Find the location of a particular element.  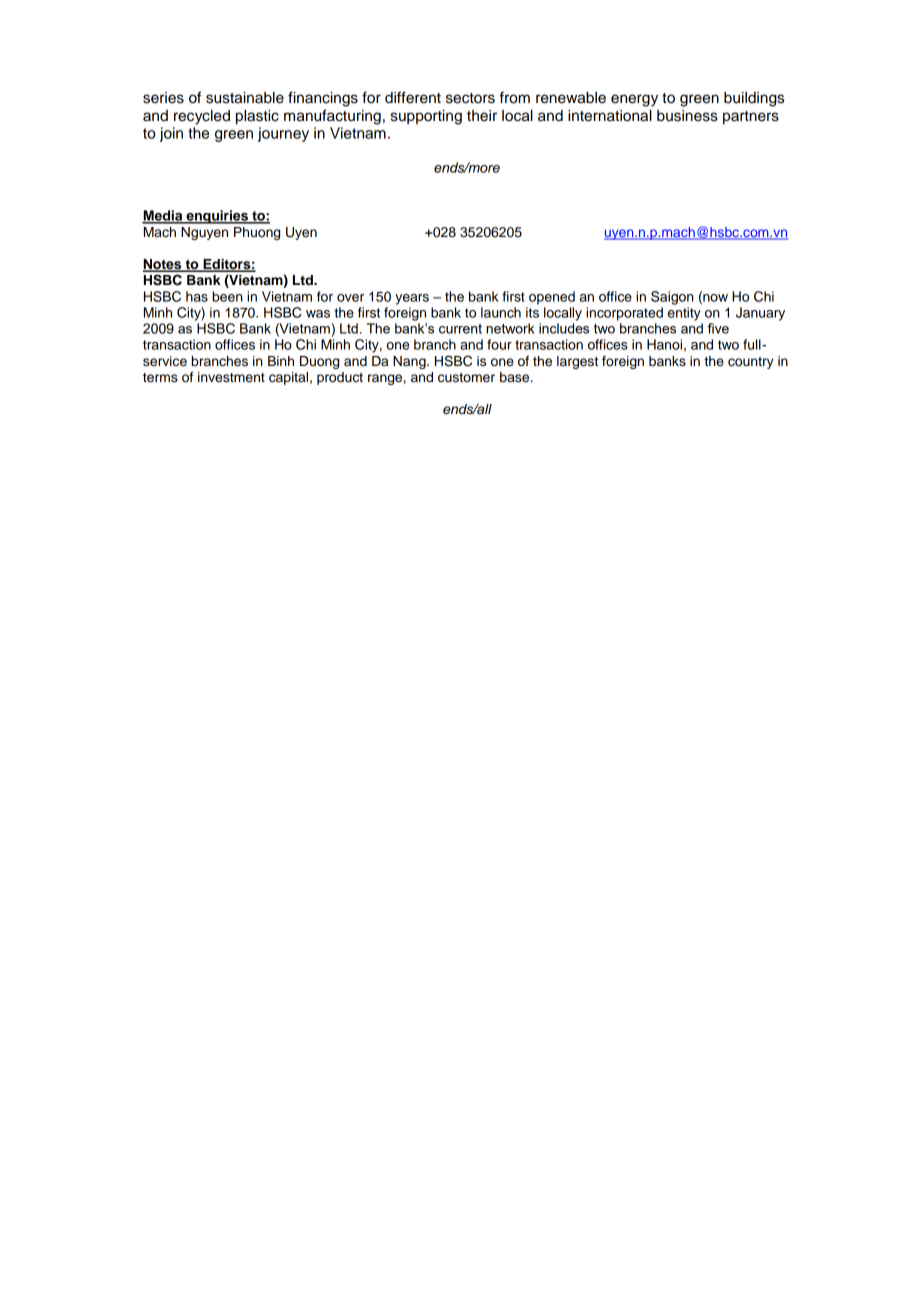

launch is located at coordinates (501, 312).
